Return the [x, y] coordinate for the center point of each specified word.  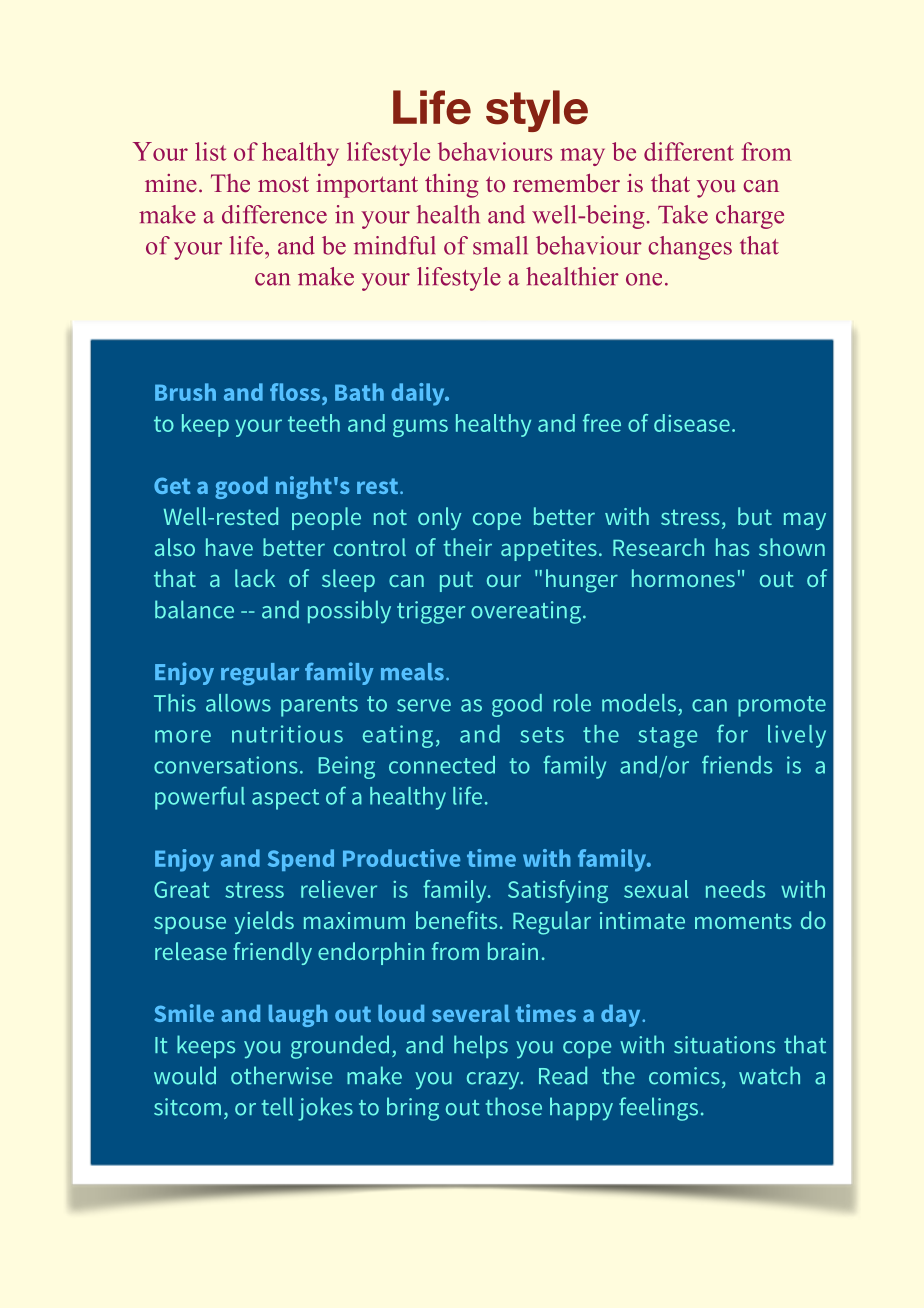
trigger [431, 612]
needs [735, 889]
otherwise [281, 1075]
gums [420, 428]
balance [194, 609]
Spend [301, 860]
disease [692, 423]
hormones [683, 578]
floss [295, 392]
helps [481, 1046]
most [283, 184]
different [689, 151]
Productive [401, 858]
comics [684, 1076]
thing [452, 186]
